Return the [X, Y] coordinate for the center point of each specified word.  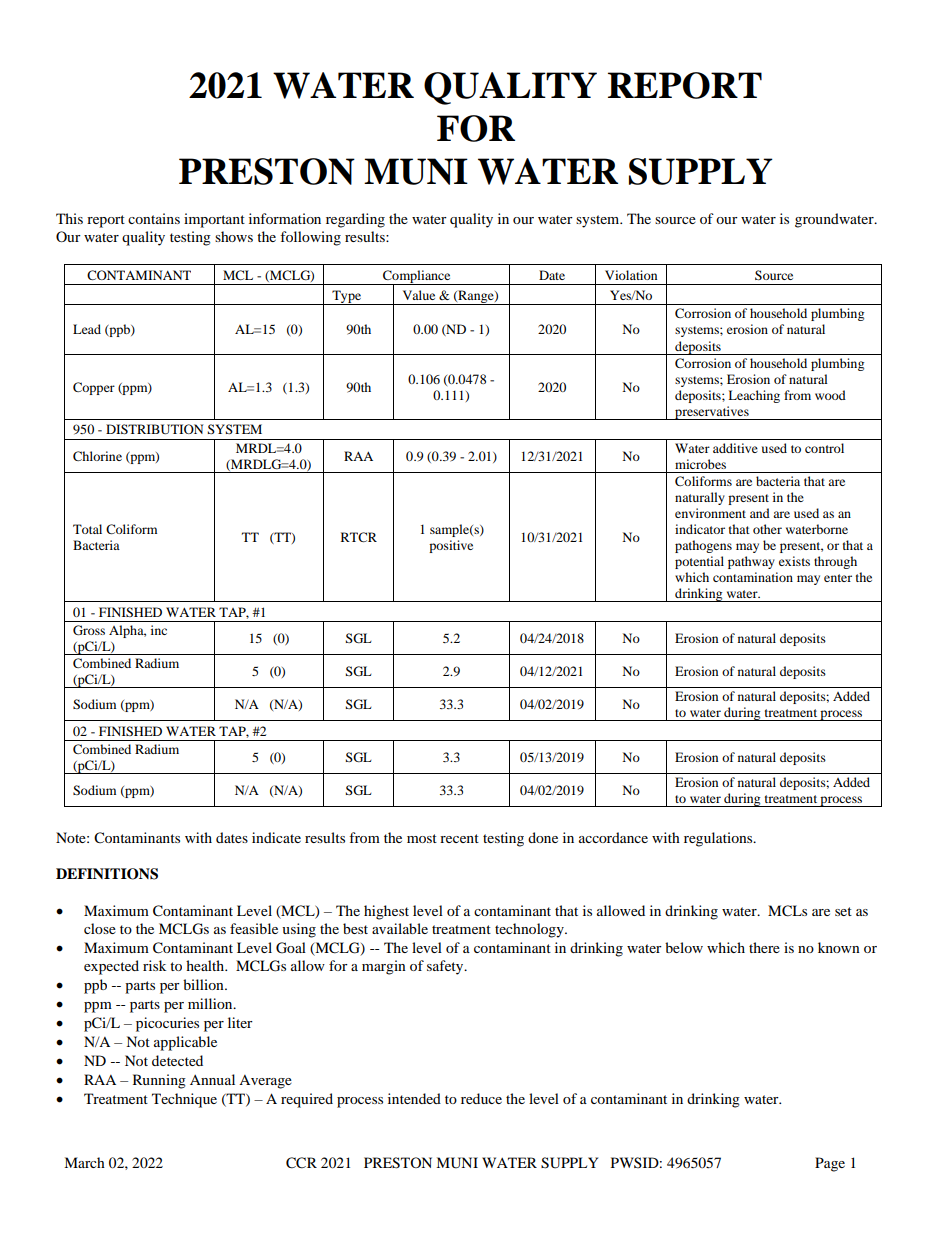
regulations [719, 839]
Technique [184, 1100]
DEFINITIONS [107, 874]
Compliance [417, 277]
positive [451, 546]
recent [459, 838]
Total [87, 529]
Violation [631, 275]
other [767, 529]
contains [154, 218]
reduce [481, 1098]
